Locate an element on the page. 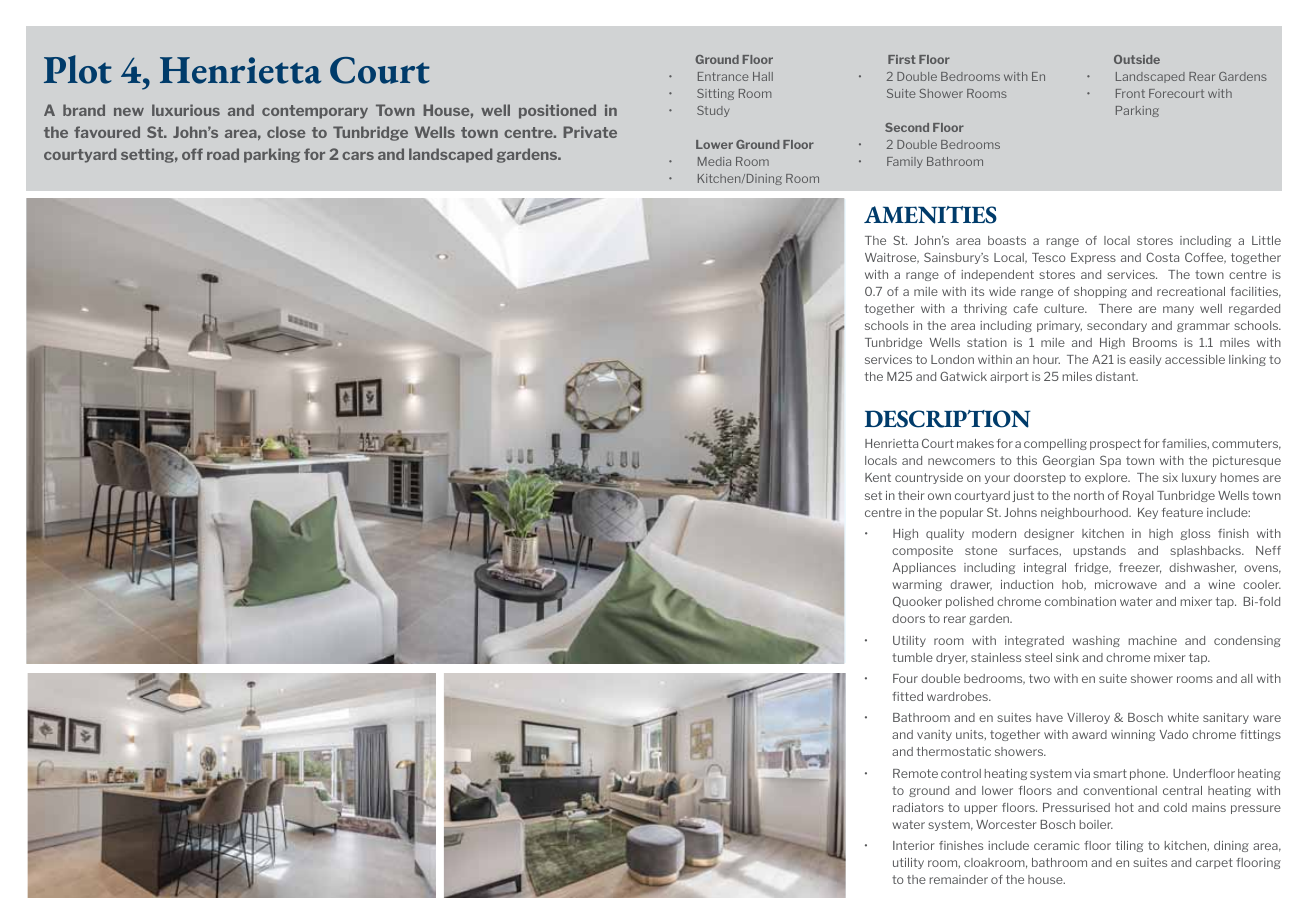  Interior is located at coordinates (914, 845).
